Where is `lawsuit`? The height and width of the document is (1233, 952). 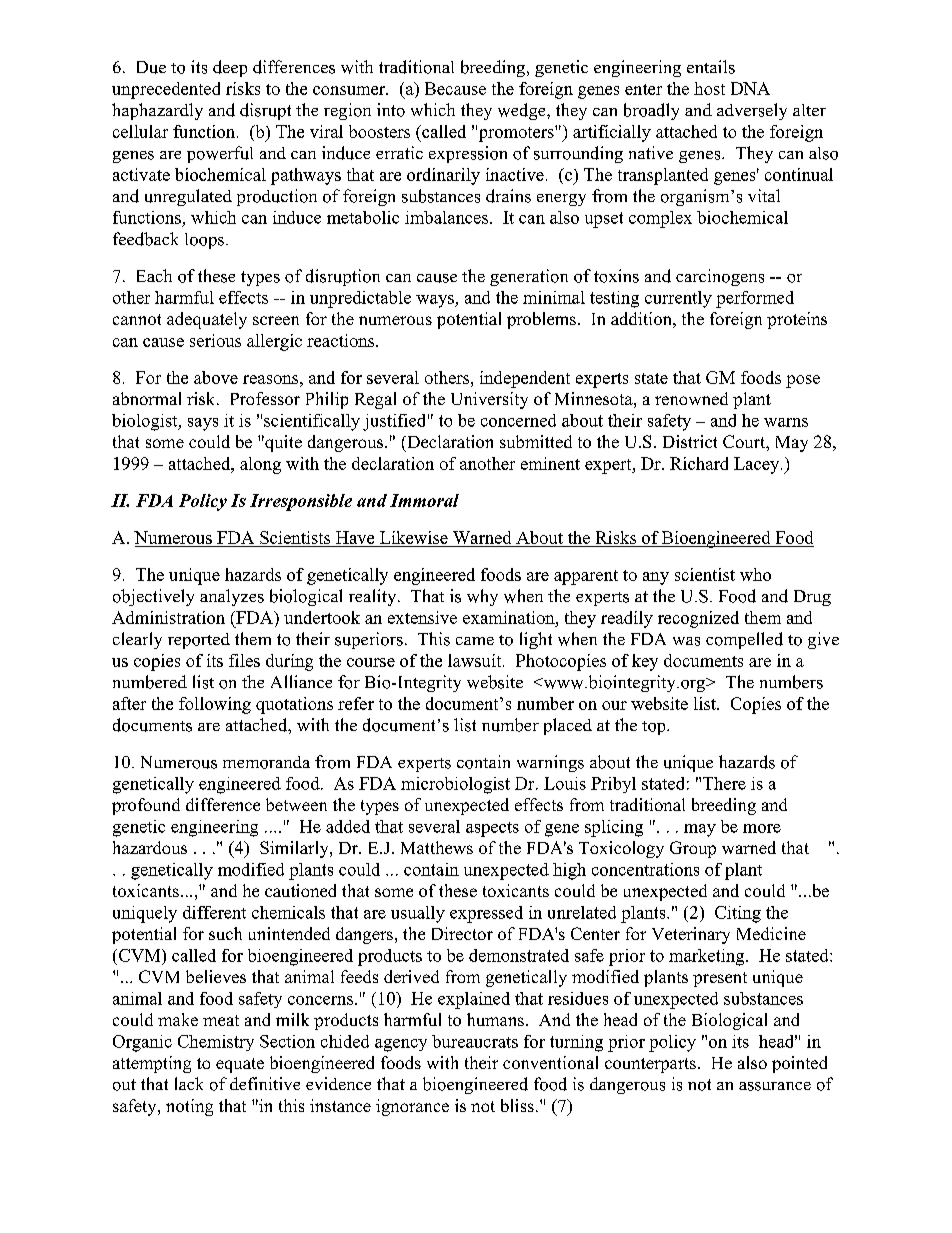 lawsuit is located at coordinates (476, 660).
